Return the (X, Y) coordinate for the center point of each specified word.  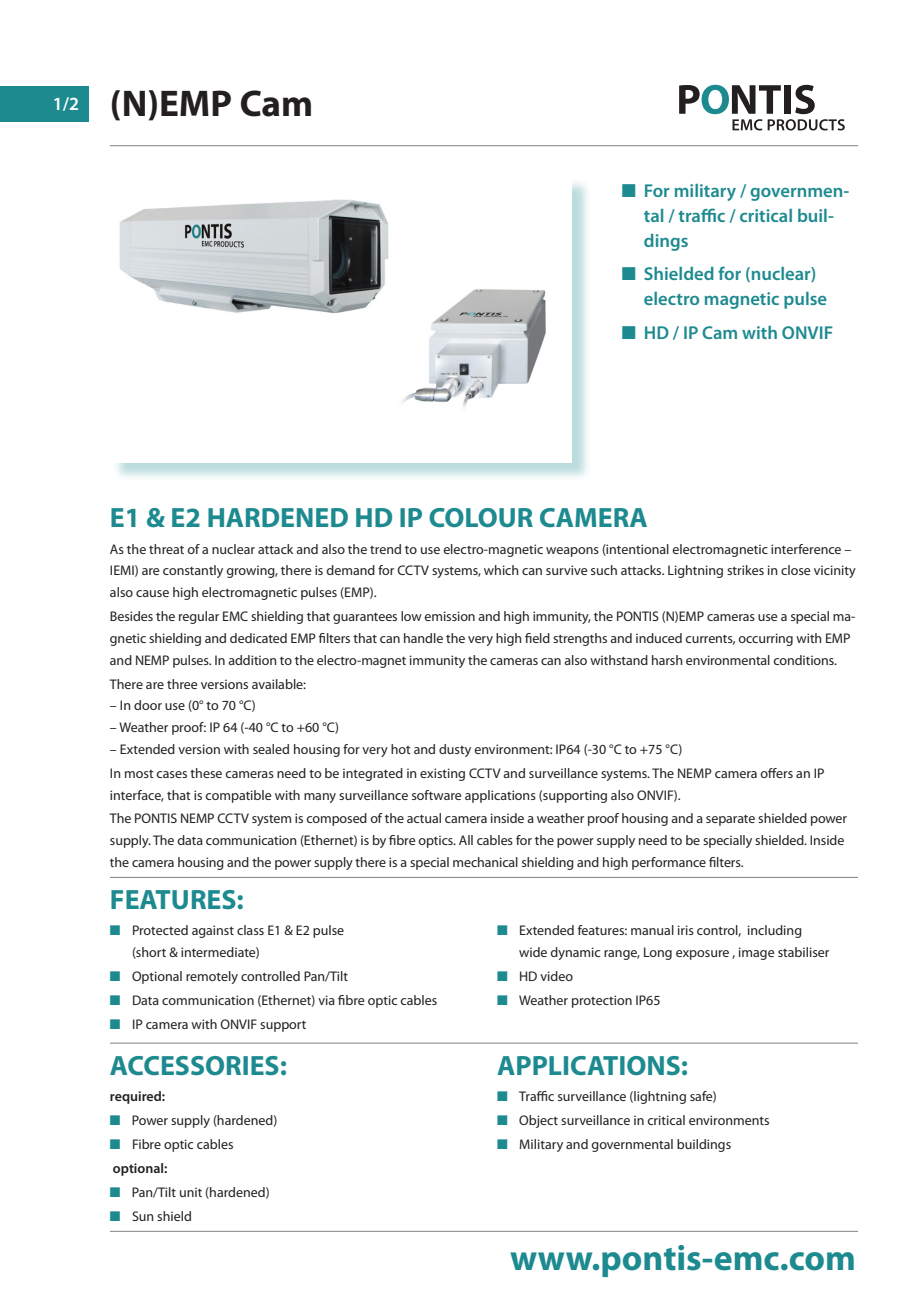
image (756, 953)
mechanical (485, 862)
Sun (143, 1216)
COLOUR (481, 517)
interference (806, 549)
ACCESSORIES (194, 1065)
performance (669, 863)
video (556, 976)
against (213, 931)
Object (538, 1121)
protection (602, 1001)
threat (166, 549)
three (182, 684)
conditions (804, 660)
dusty (455, 750)
